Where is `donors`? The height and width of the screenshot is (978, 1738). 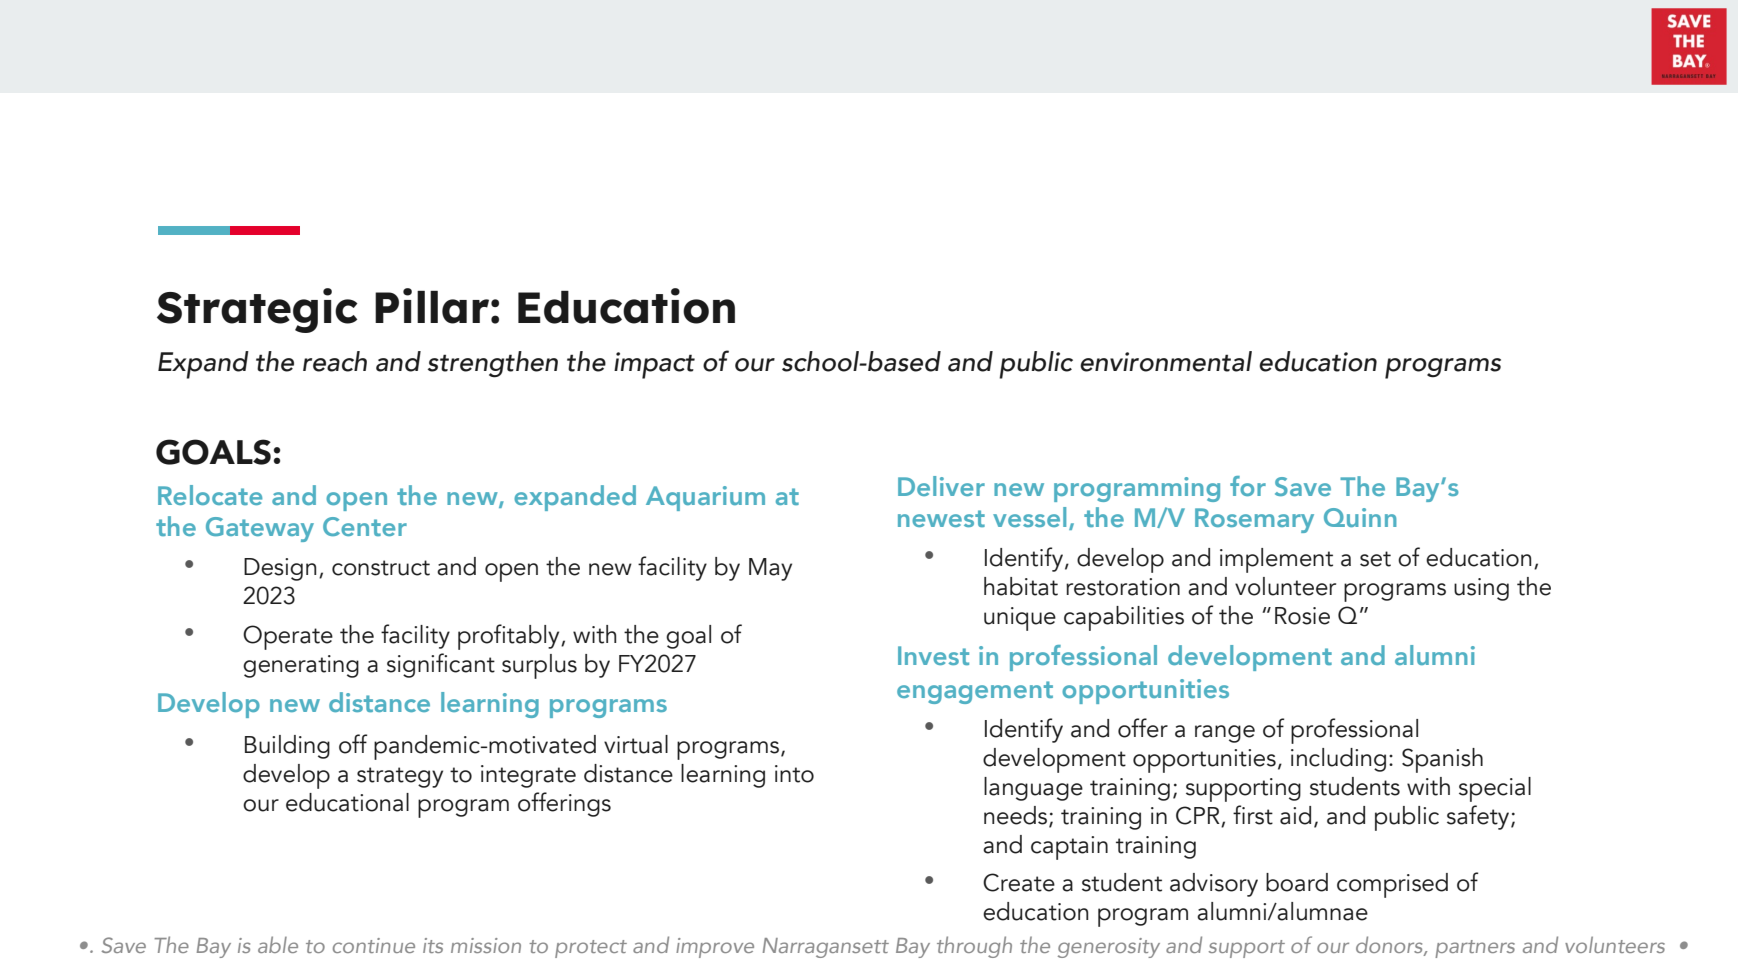
donors is located at coordinates (1390, 946).
